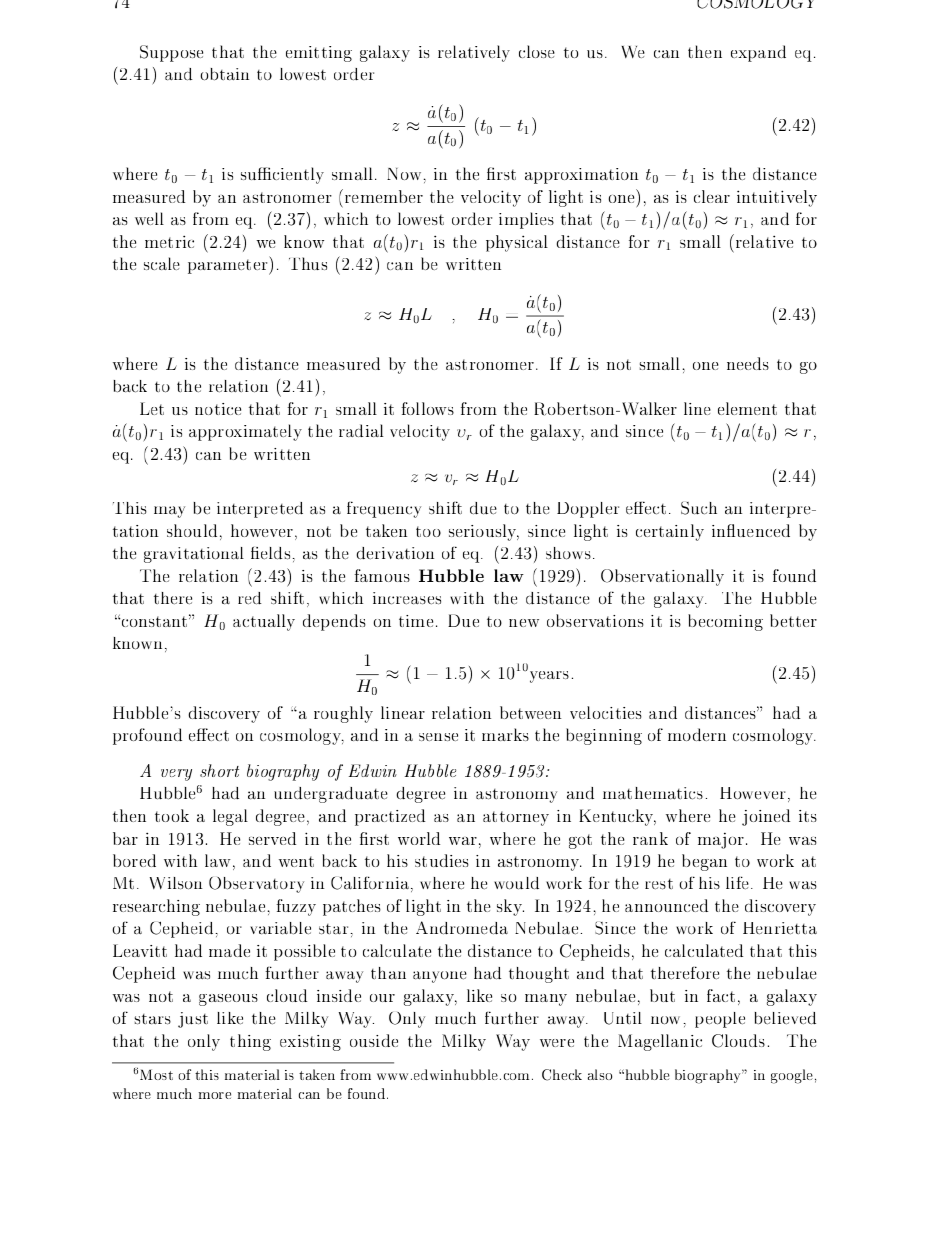 This screenshot has height=1233, width=952. I want to click on seriously, so click(484, 532).
